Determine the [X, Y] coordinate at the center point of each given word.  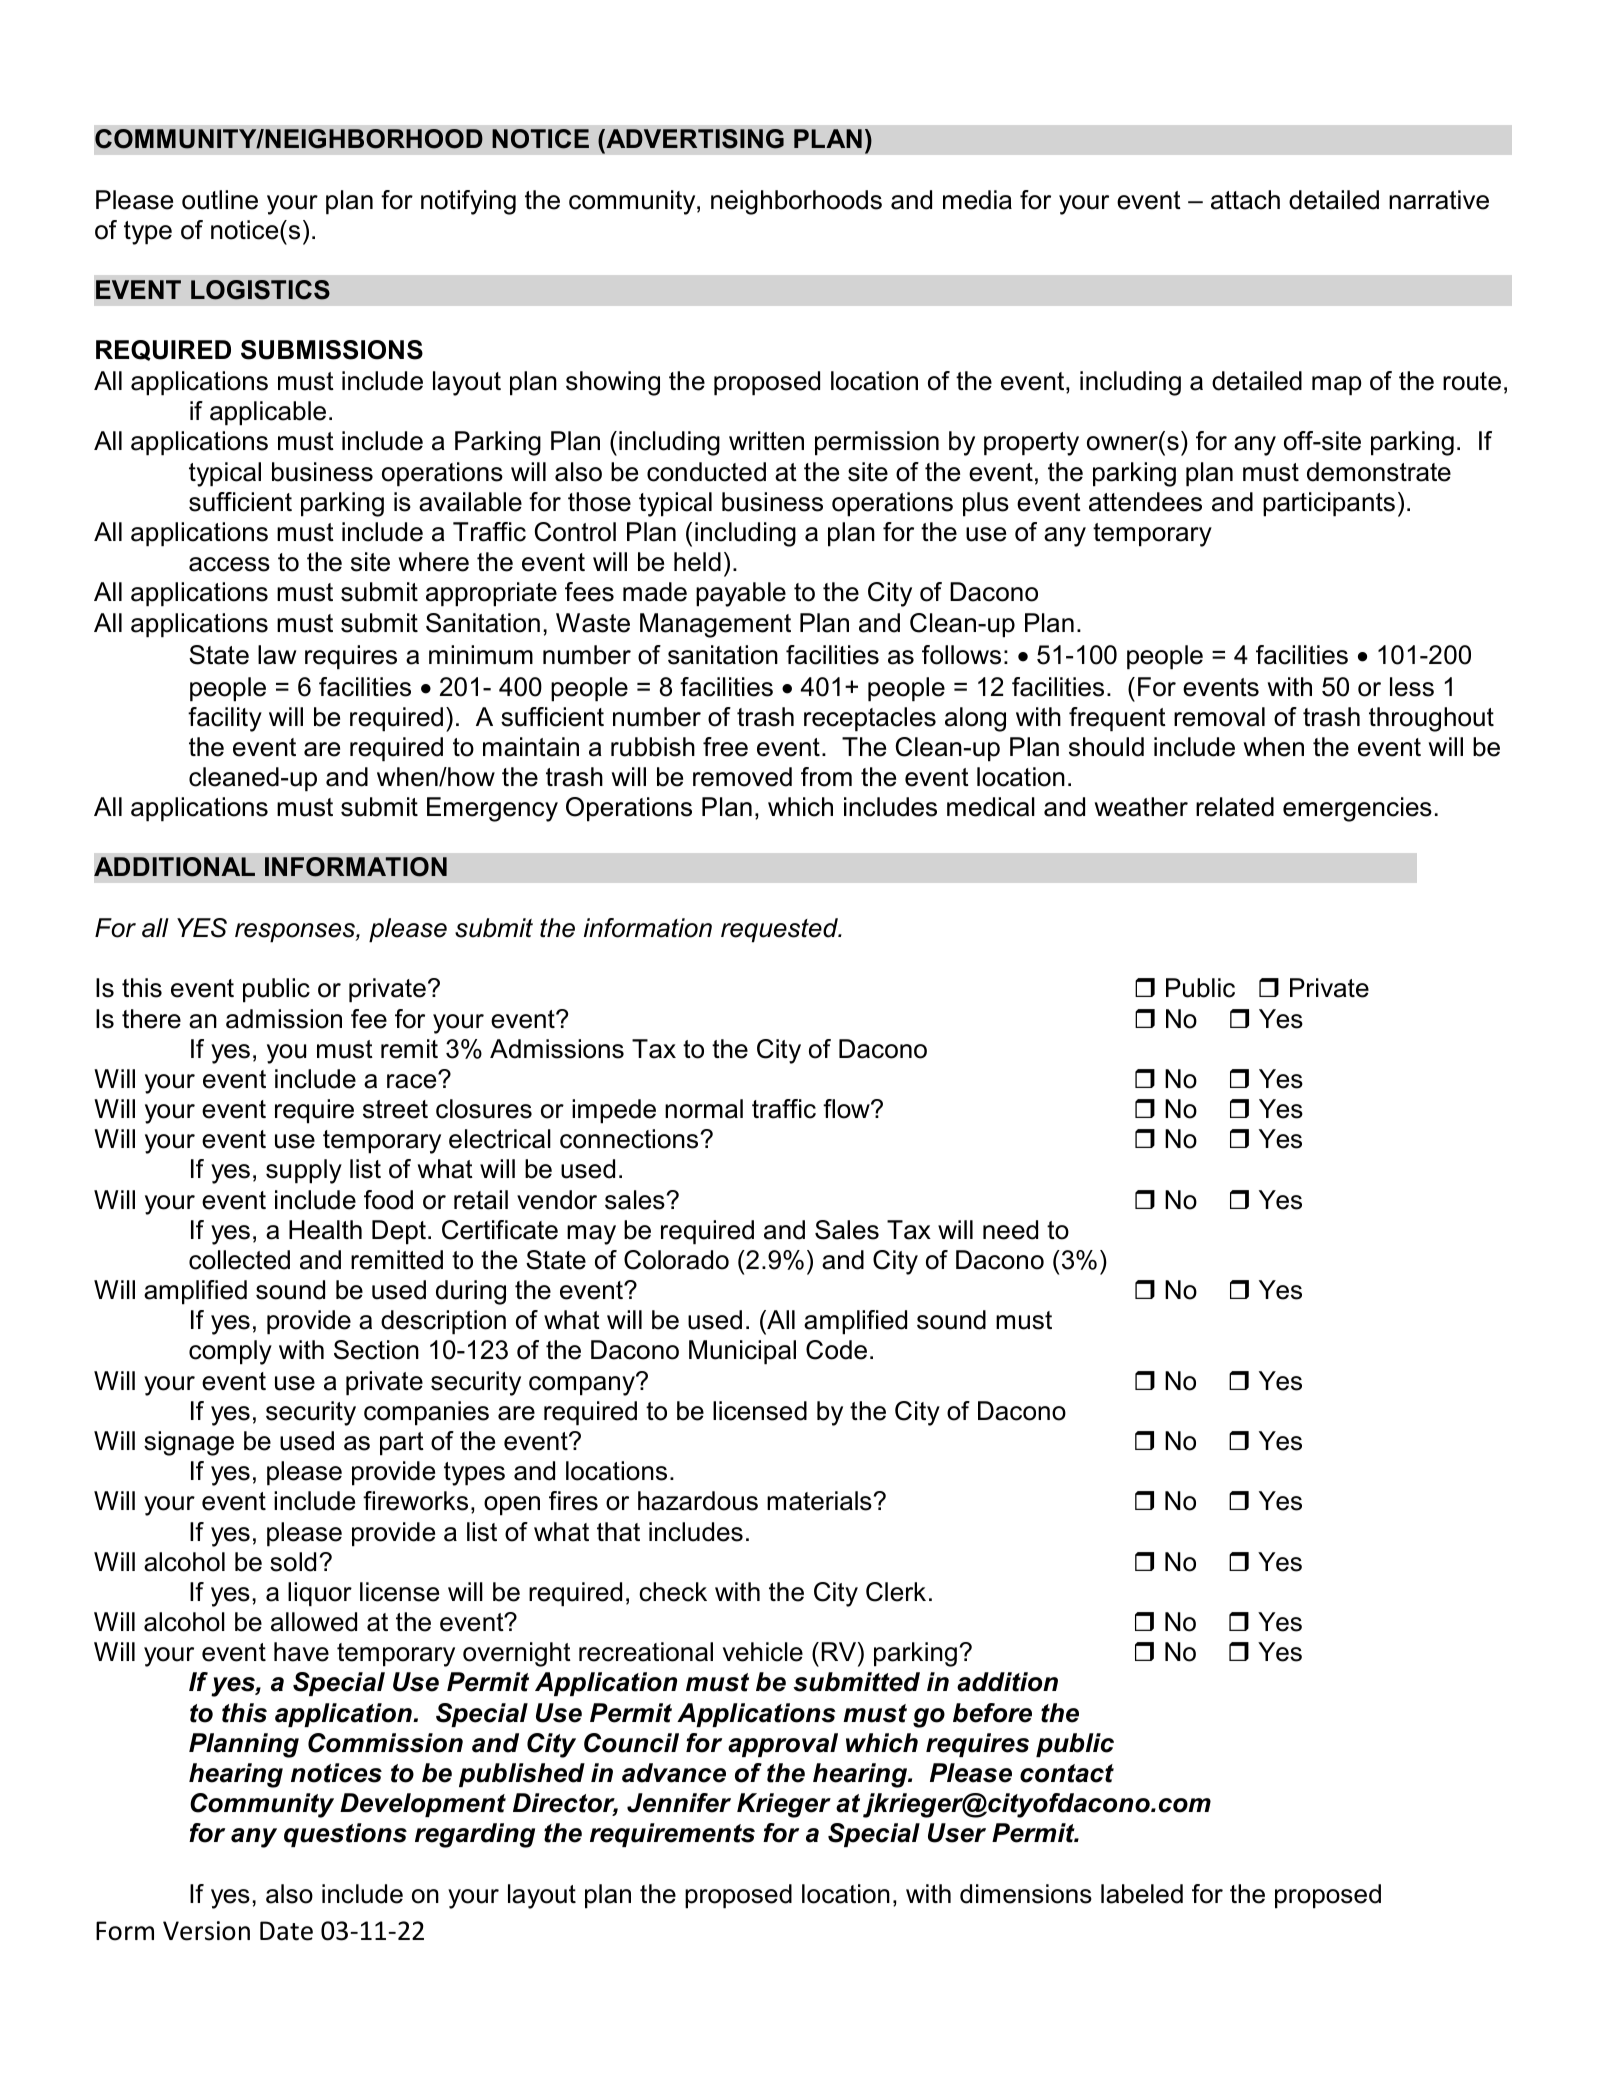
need [1010, 1230]
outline [220, 200]
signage [189, 1443]
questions [345, 1835]
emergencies [1357, 809]
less [1412, 687]
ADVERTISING [694, 139]
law [277, 655]
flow [847, 1109]
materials [819, 1501]
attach [1245, 200]
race [413, 1081]
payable [741, 594]
